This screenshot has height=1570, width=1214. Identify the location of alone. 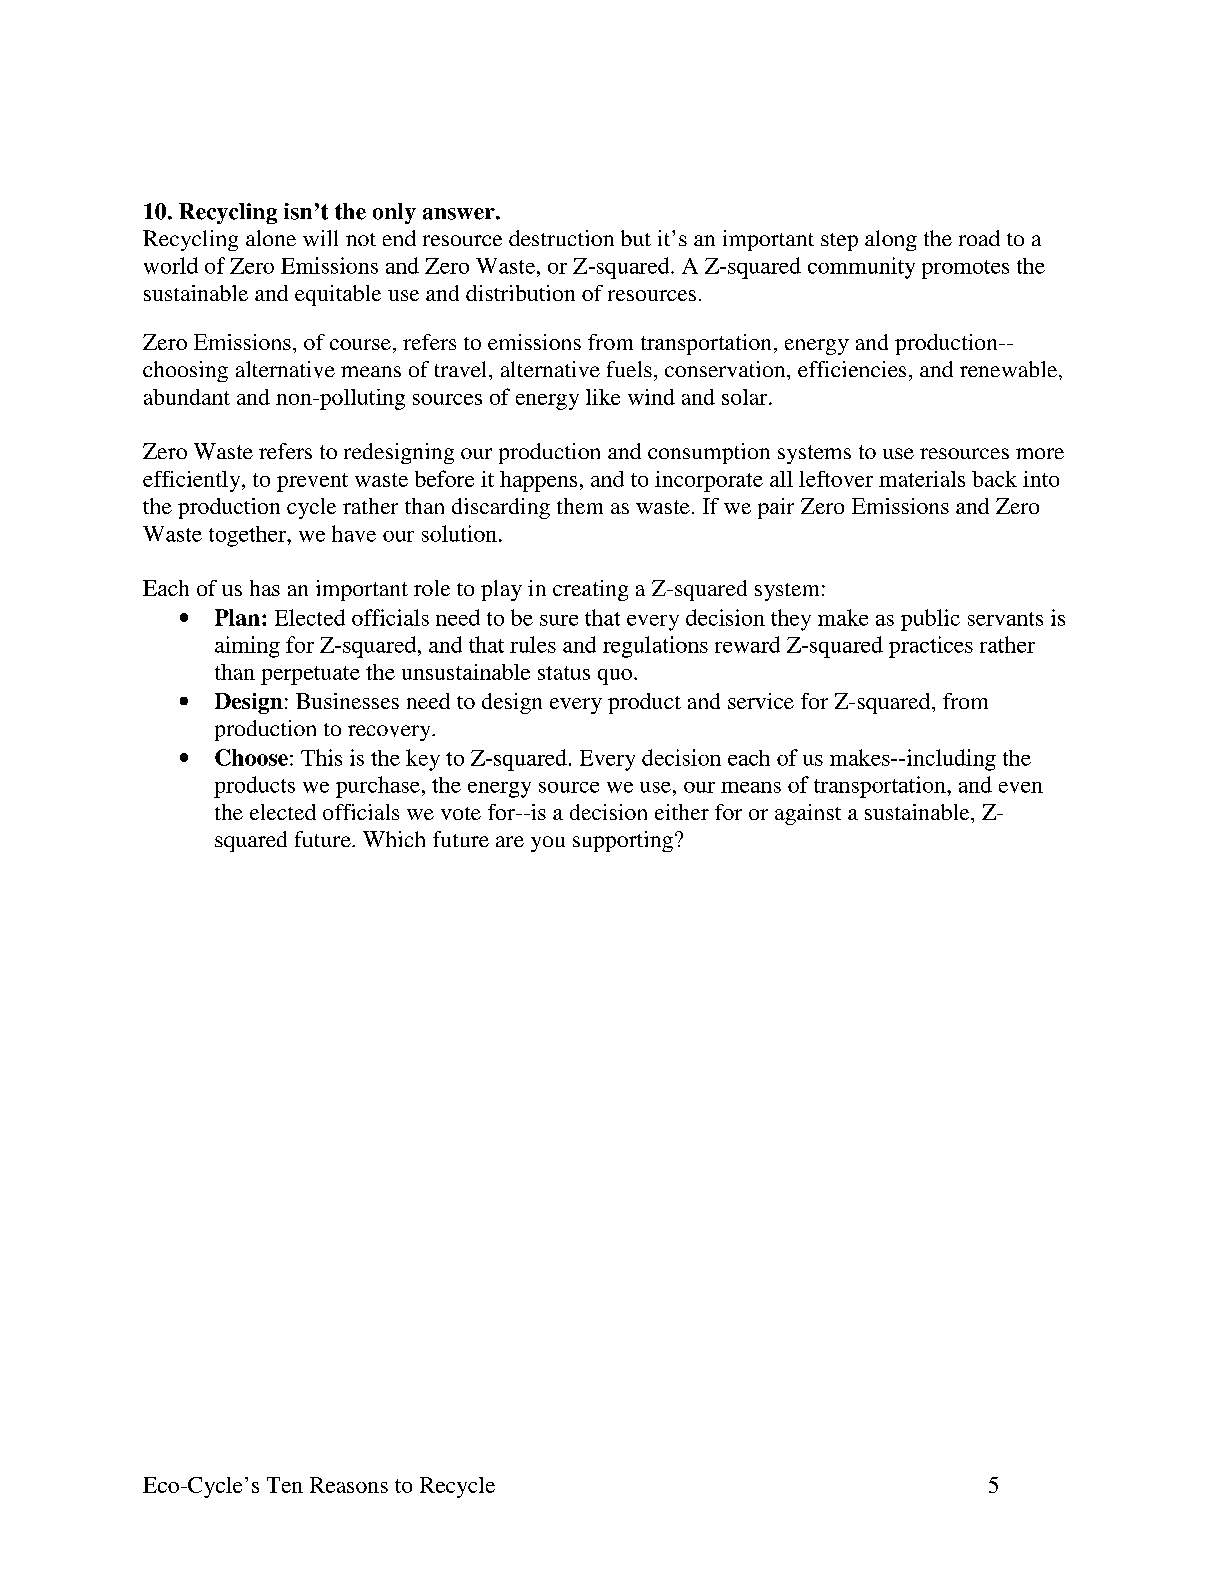
(271, 238).
